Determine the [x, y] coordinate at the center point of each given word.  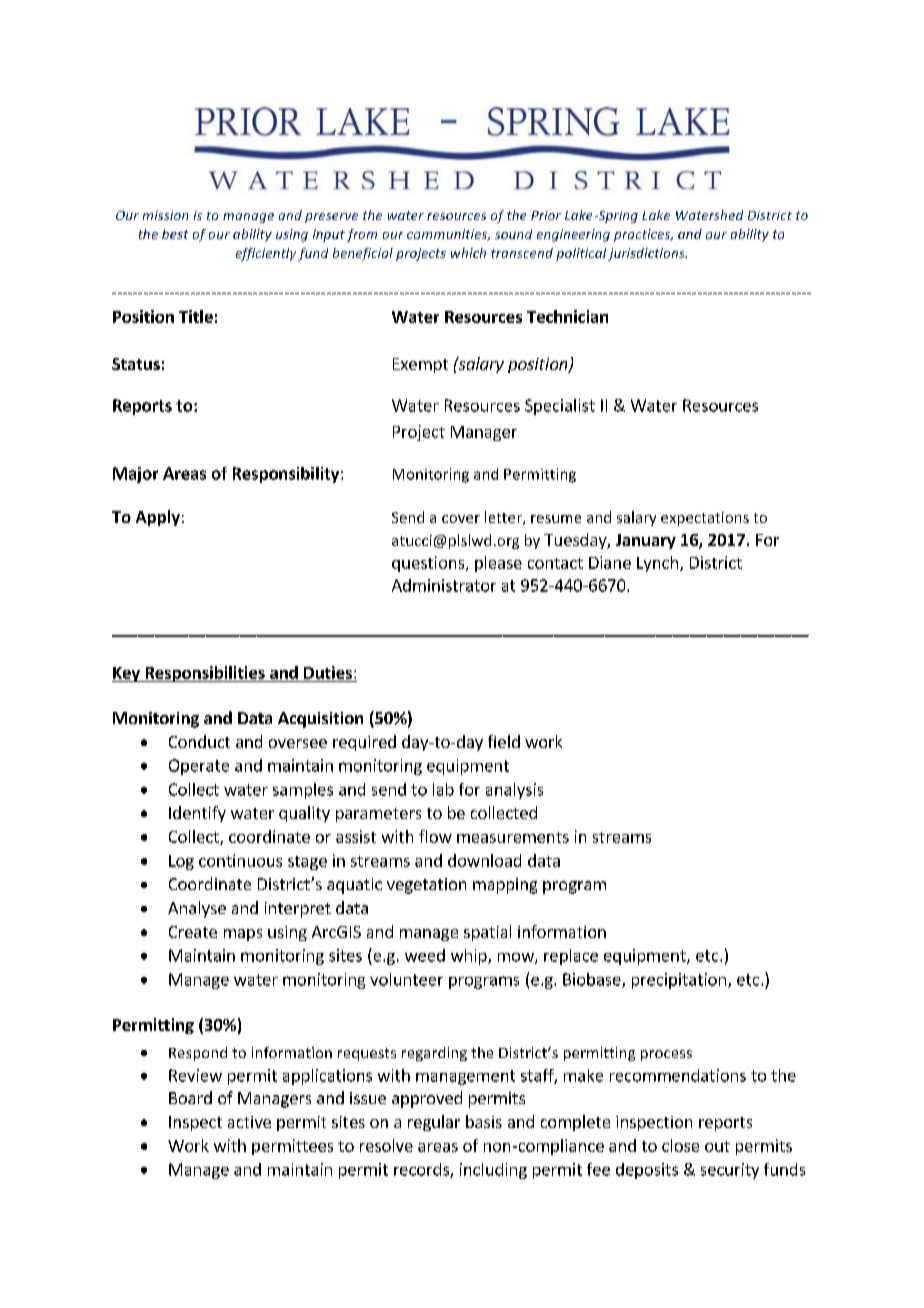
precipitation [679, 981]
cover [461, 519]
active [249, 1122]
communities [448, 235]
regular [434, 1123]
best [175, 234]
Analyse [197, 909]
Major [135, 475]
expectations [705, 519]
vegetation [426, 886]
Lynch [657, 564]
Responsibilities [205, 674]
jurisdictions [647, 254]
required [364, 743]
